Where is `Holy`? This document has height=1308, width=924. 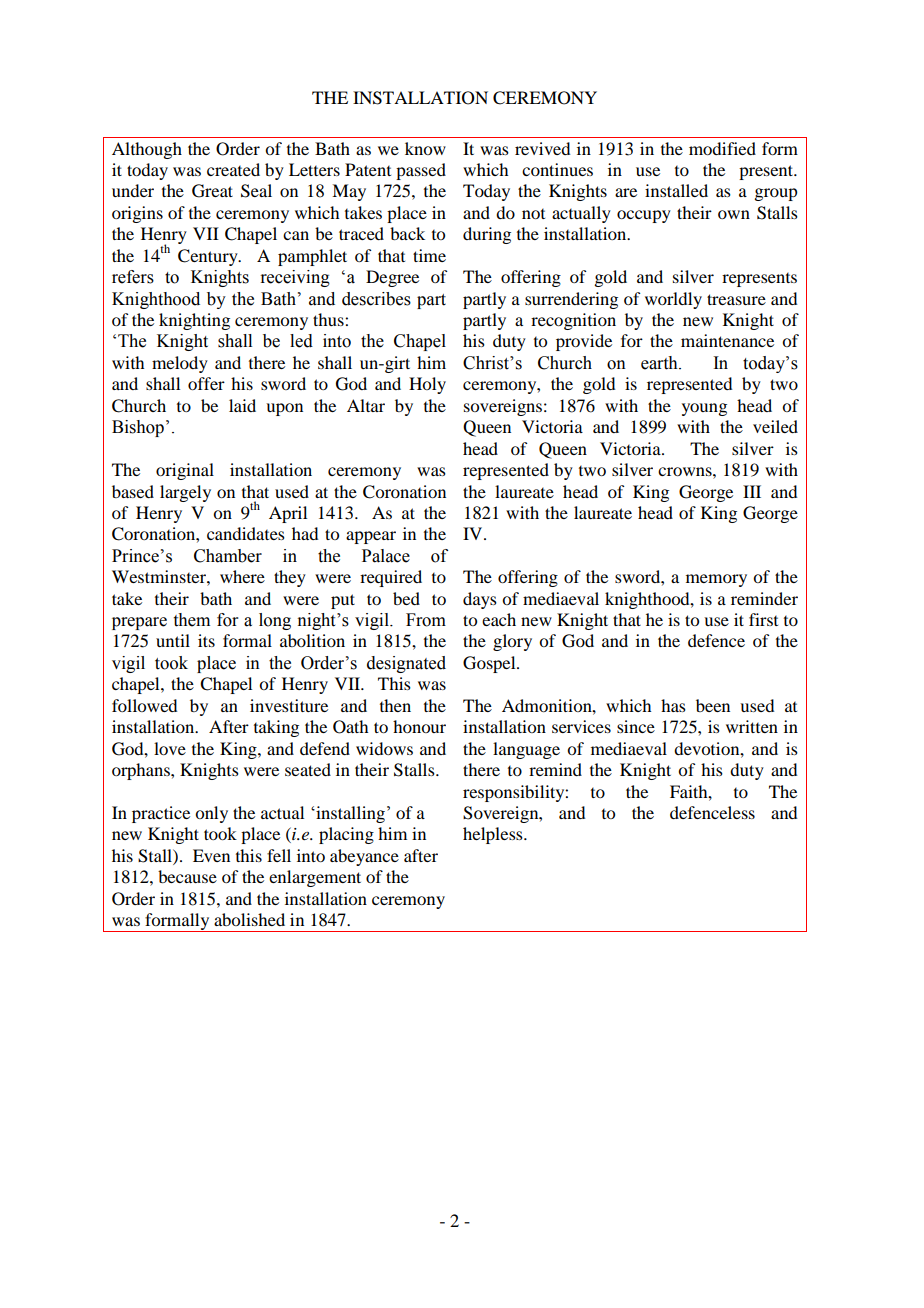 Holy is located at coordinates (427, 385).
